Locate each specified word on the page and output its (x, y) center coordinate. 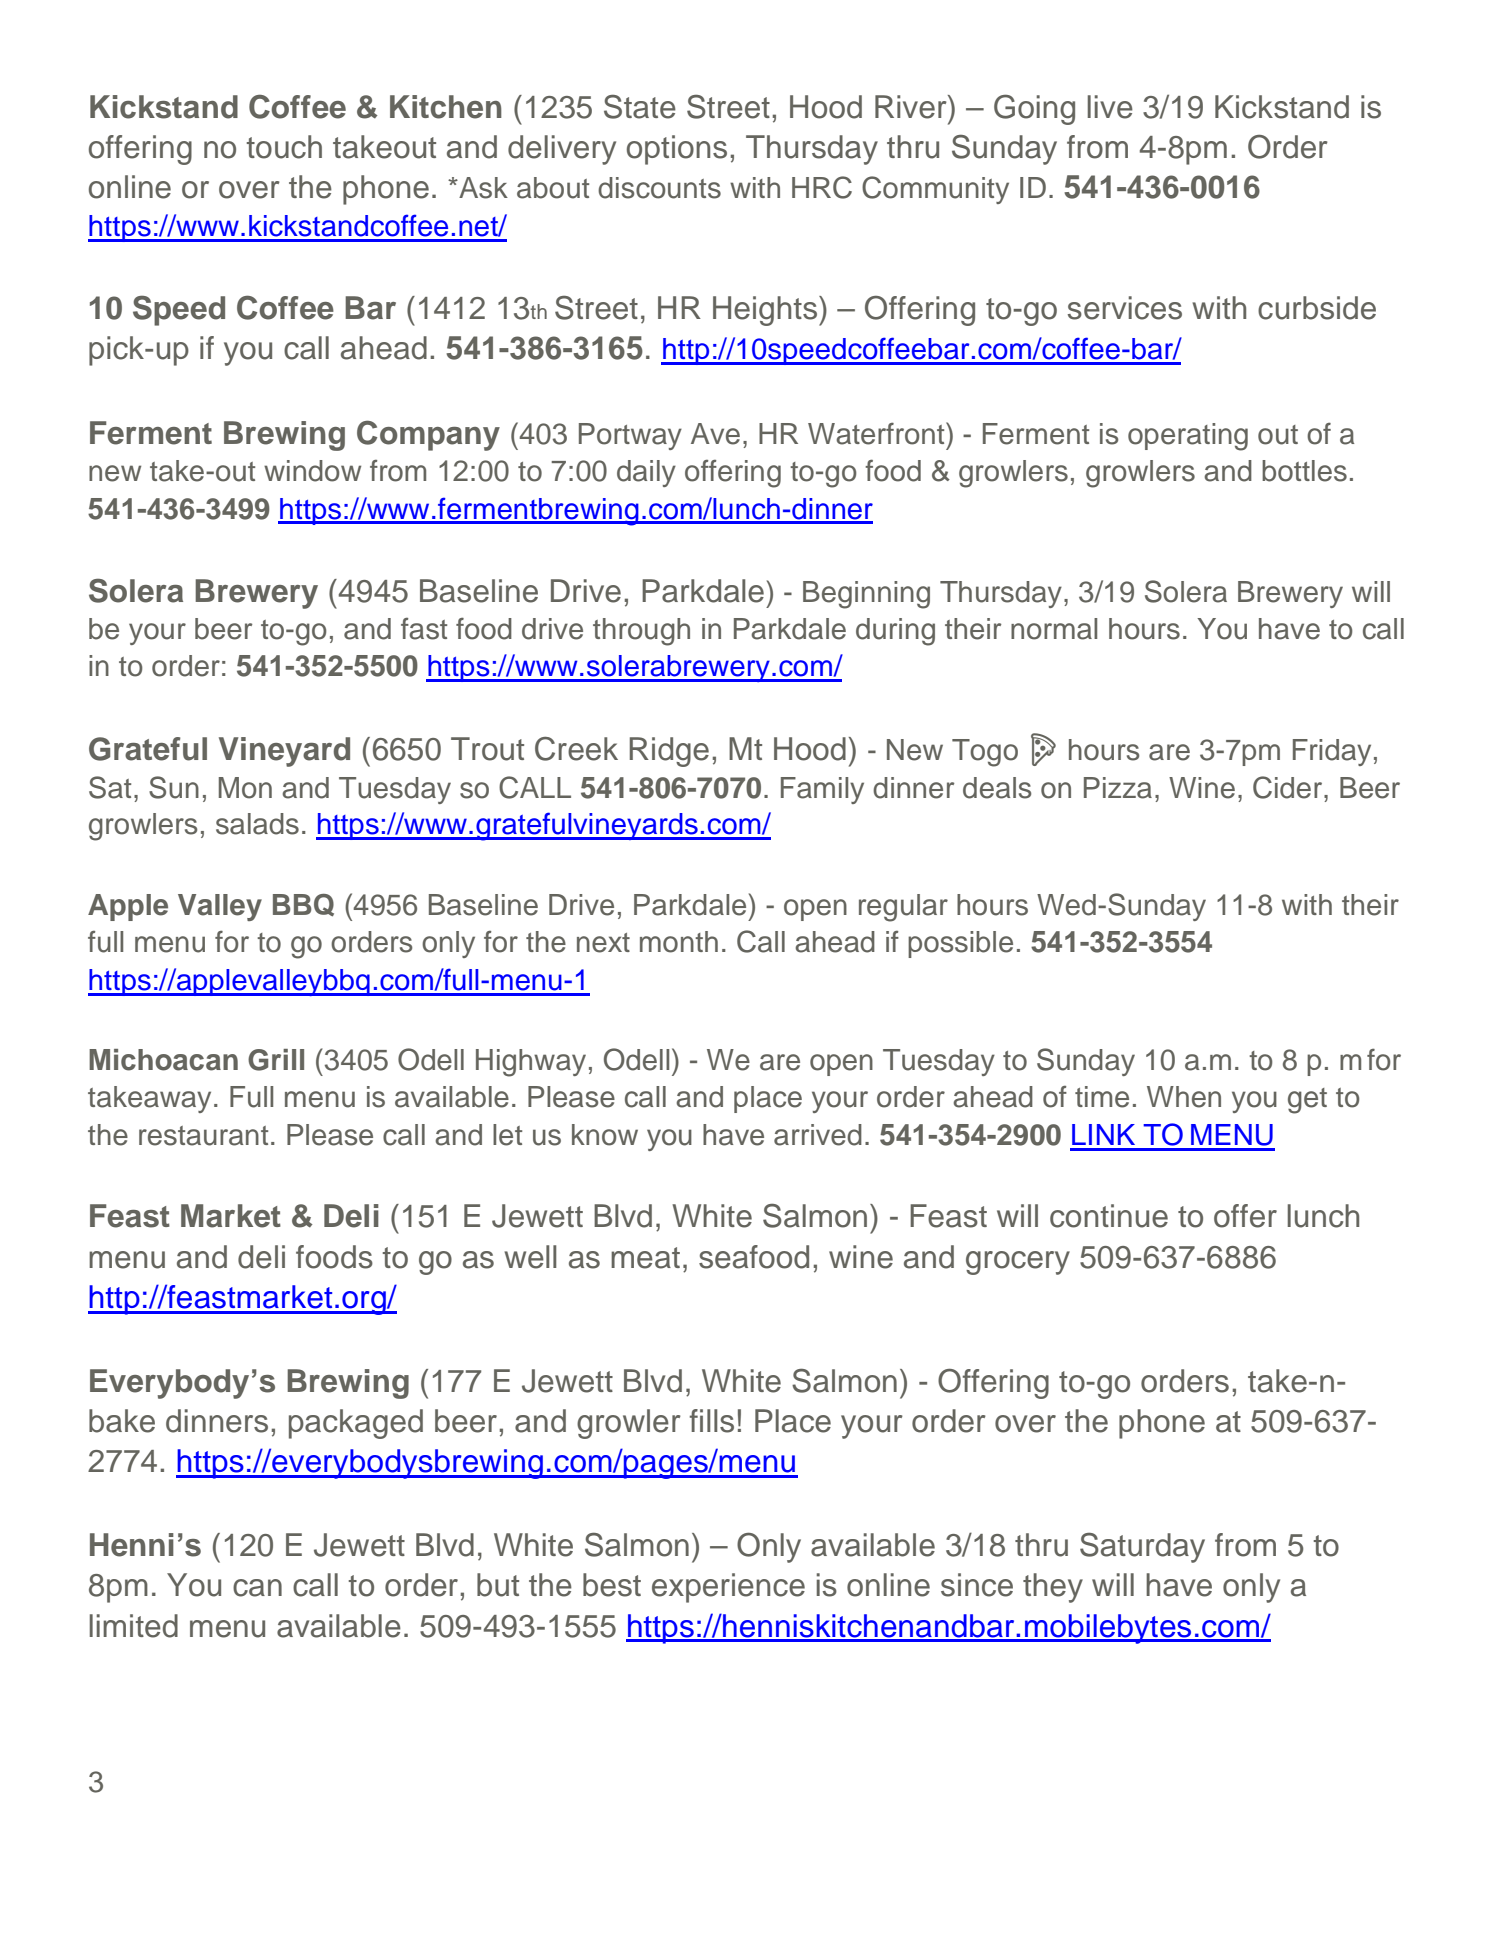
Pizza (1118, 788)
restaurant (203, 1136)
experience (728, 1588)
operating (1188, 437)
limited (134, 1626)
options (677, 150)
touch (284, 147)
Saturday (1142, 1547)
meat (645, 1258)
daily (646, 473)
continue (1109, 1216)
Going (1034, 109)
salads (257, 824)
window (312, 471)
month (679, 942)
